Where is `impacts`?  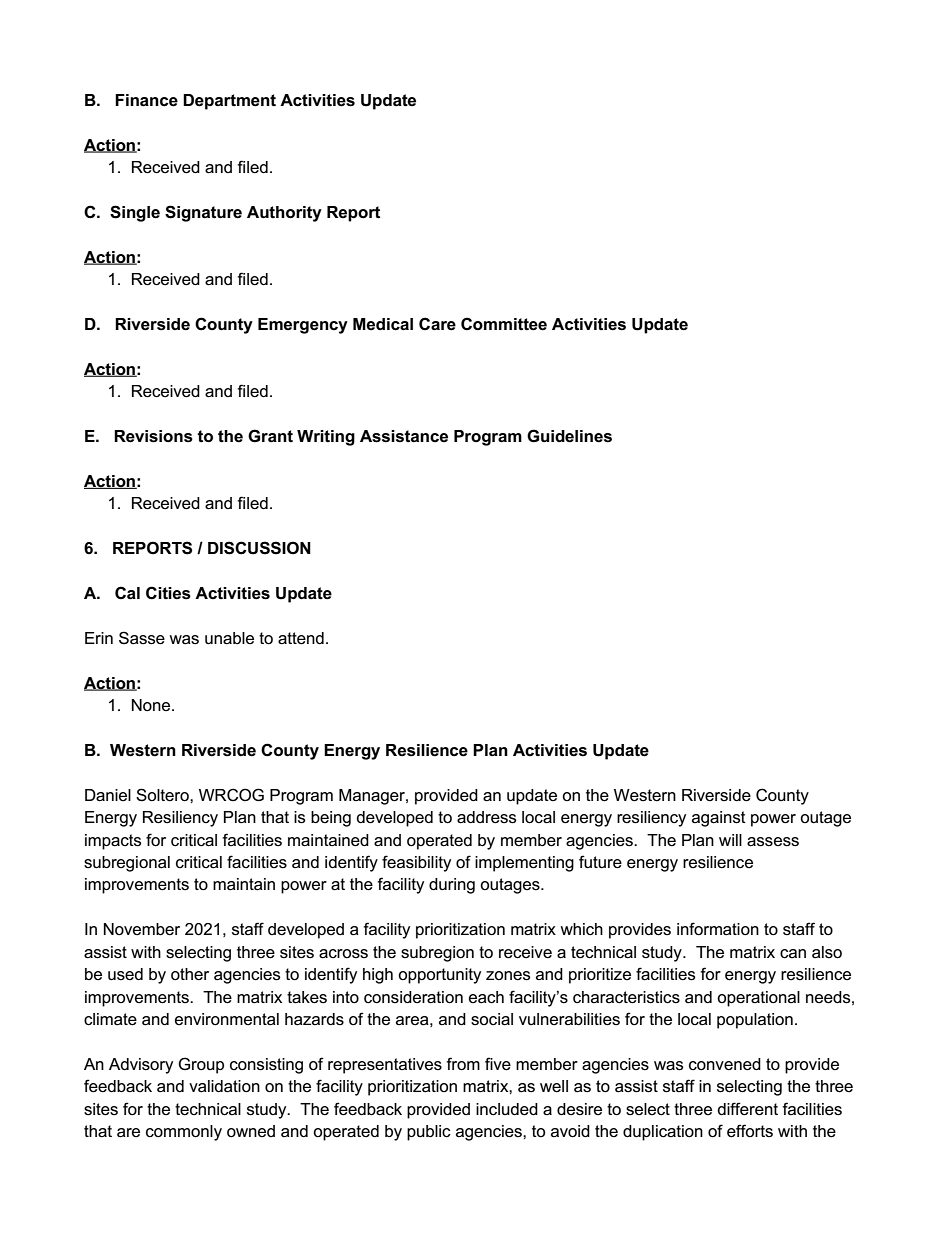 impacts is located at coordinates (113, 842).
